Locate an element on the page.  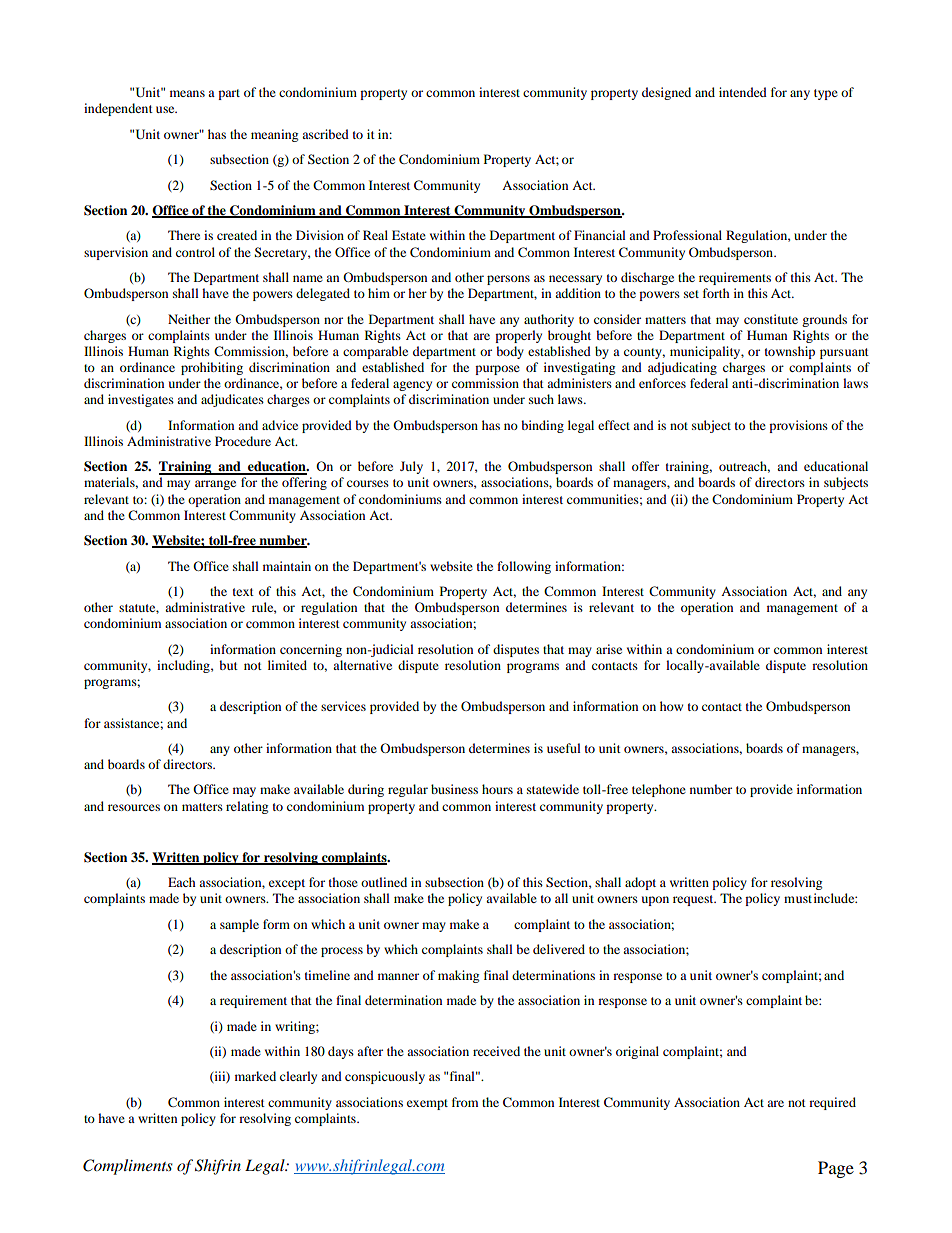
from is located at coordinates (465, 1102).
